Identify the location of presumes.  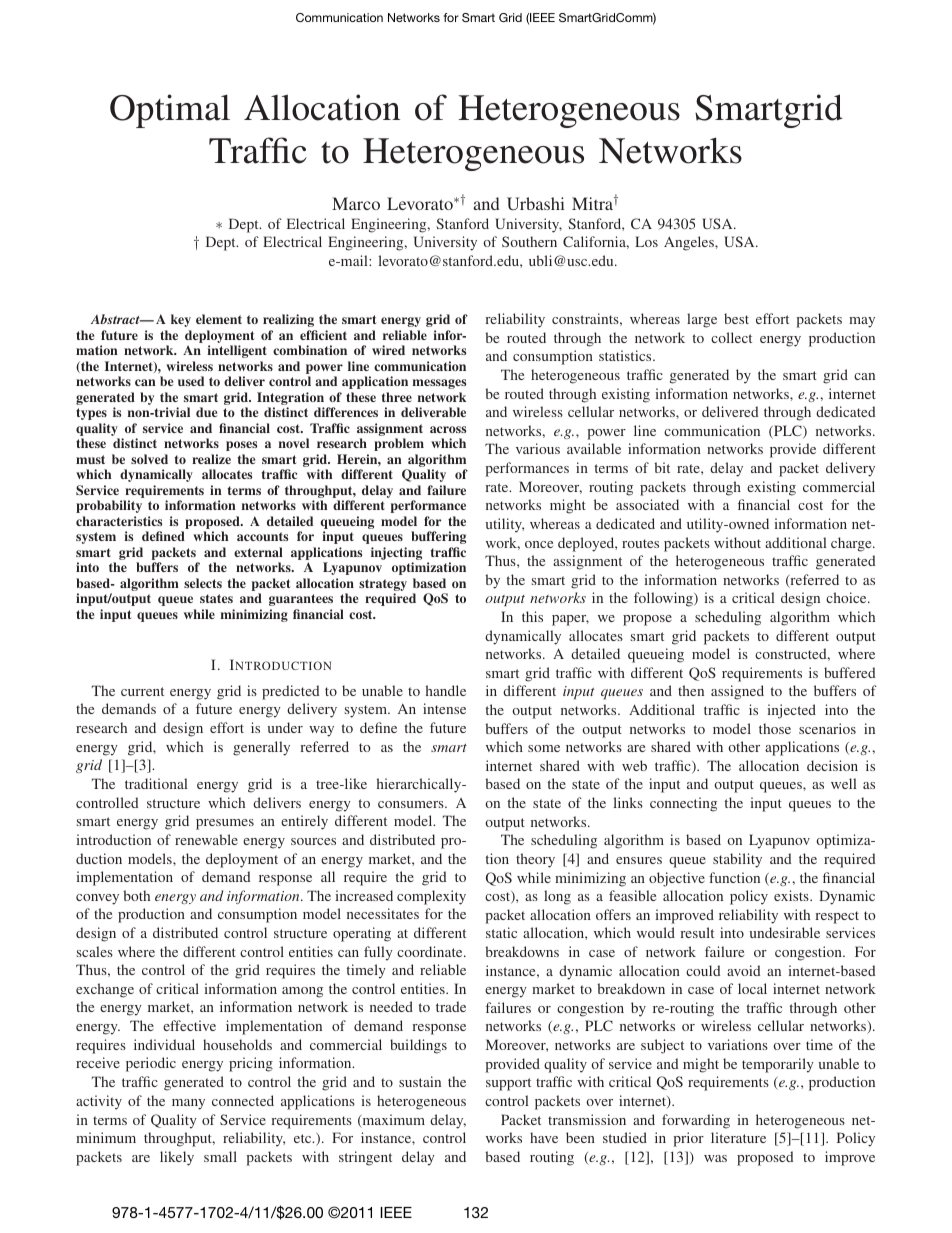
(225, 824).
